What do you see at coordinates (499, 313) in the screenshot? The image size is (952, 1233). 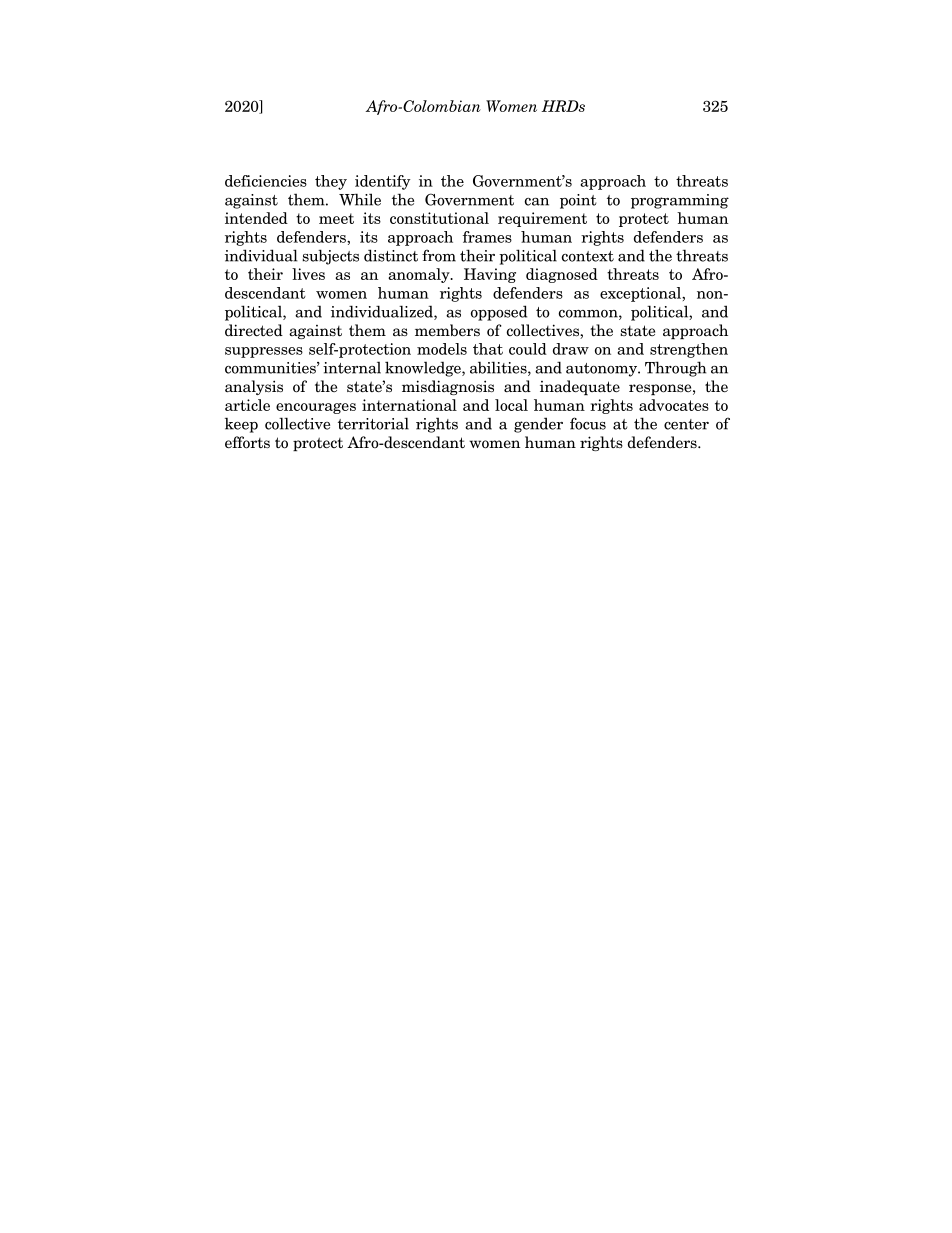 I see `opposed` at bounding box center [499, 313].
